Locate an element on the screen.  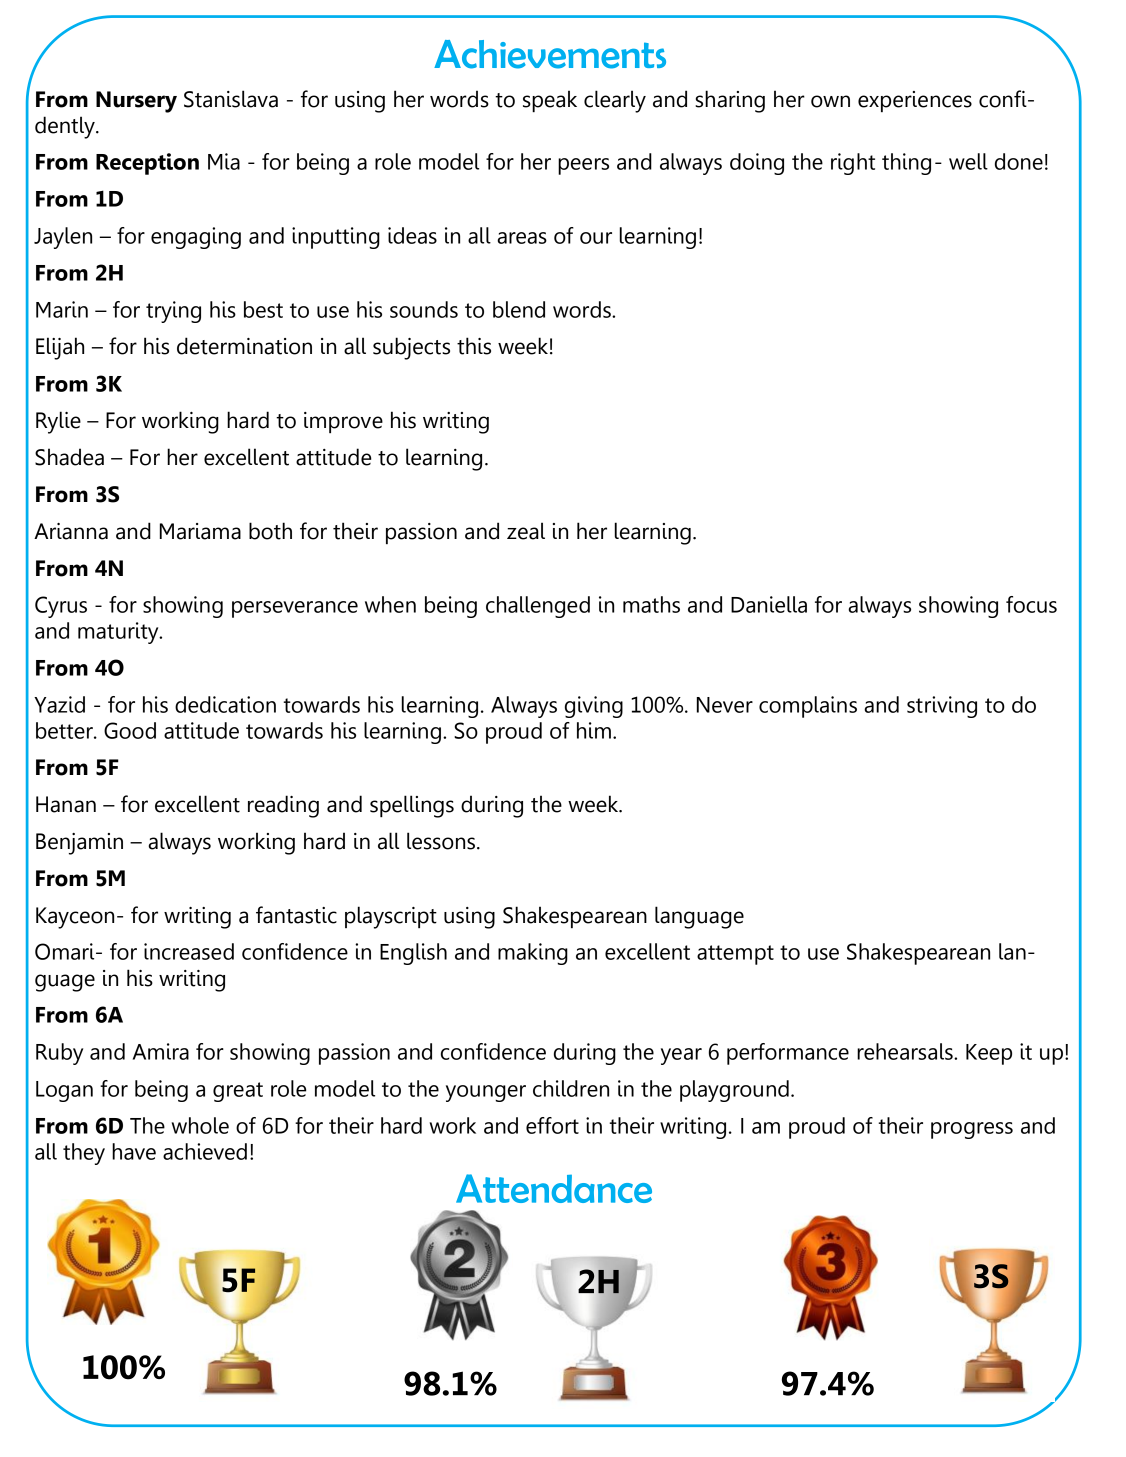
speak is located at coordinates (550, 101).
